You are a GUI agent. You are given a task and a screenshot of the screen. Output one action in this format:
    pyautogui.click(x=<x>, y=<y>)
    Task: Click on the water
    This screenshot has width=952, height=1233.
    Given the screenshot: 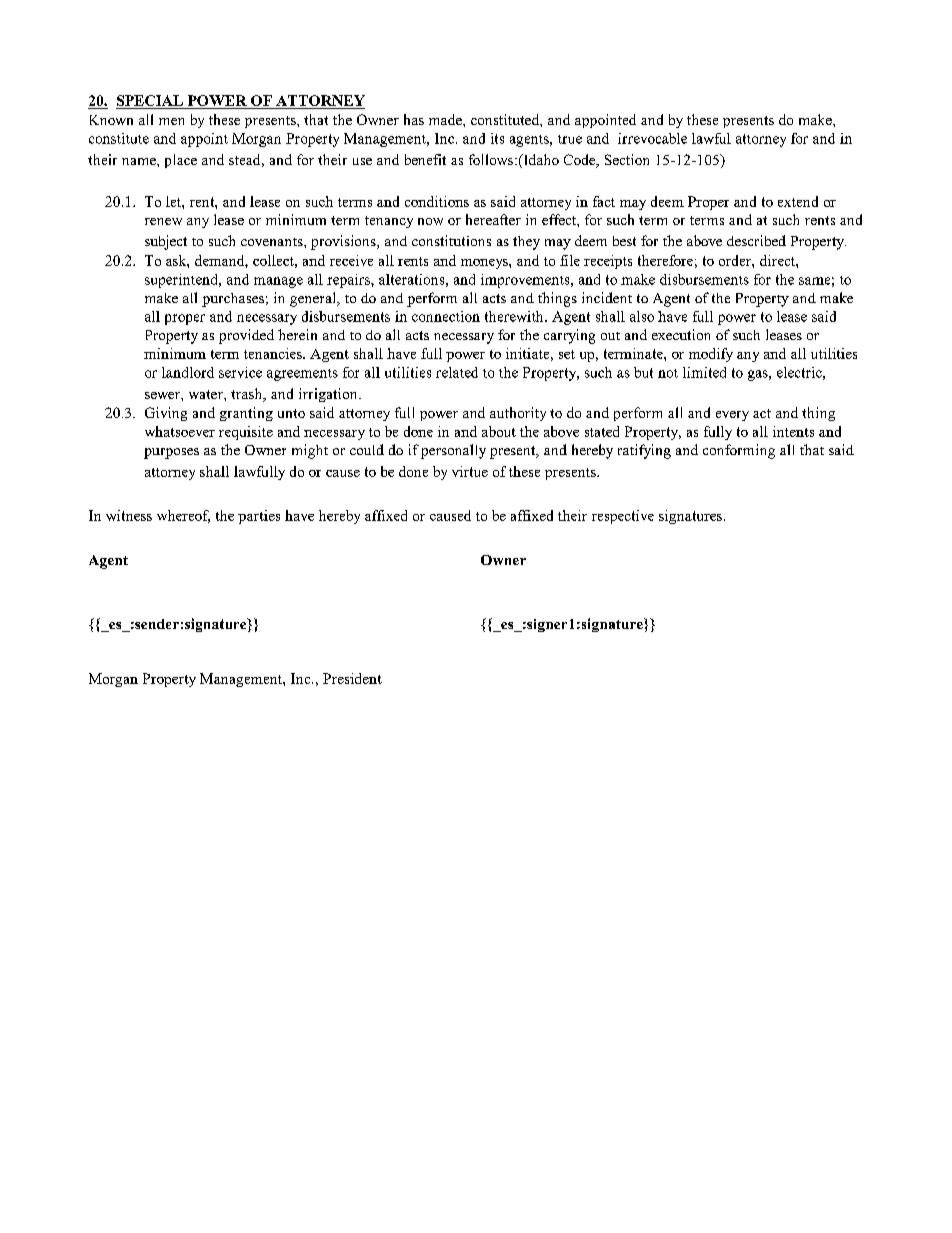 What is the action you would take?
    pyautogui.click(x=207, y=394)
